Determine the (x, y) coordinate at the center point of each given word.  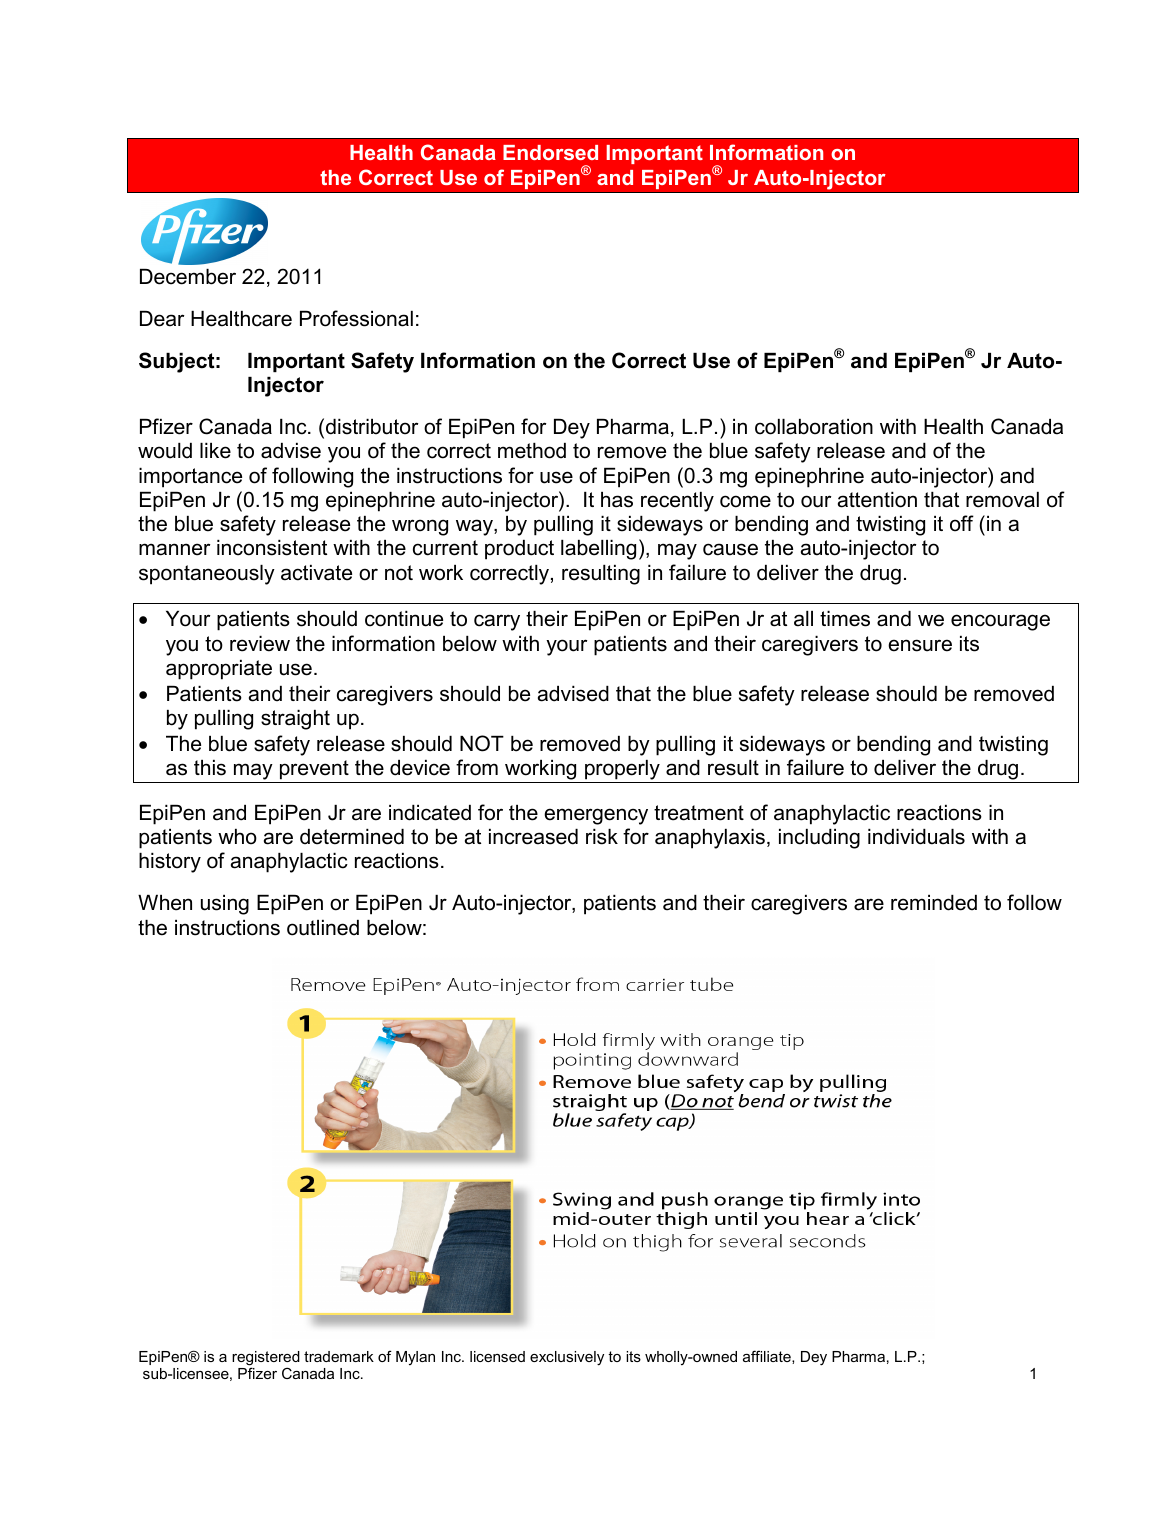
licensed (497, 1356)
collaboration (814, 427)
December (188, 277)
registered (266, 1359)
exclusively (567, 1358)
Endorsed (550, 152)
